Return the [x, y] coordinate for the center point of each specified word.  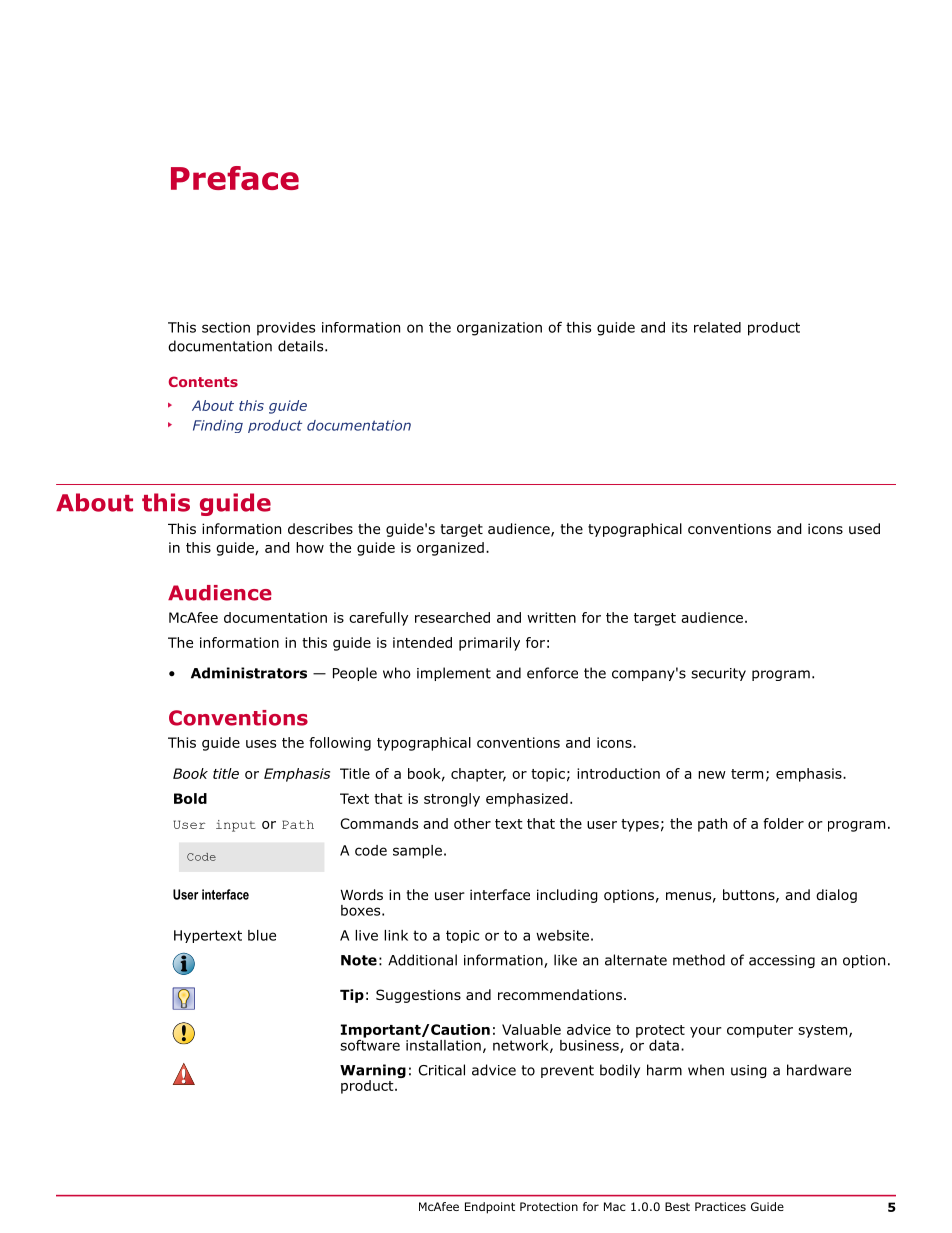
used [864, 528]
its [679, 327]
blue [262, 935]
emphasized [527, 800]
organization [499, 329]
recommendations [560, 995]
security [718, 674]
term [747, 774]
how [310, 547]
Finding [218, 426]
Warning [373, 1072]
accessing [782, 961]
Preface [235, 178]
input [236, 826]
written [551, 617]
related [717, 327]
